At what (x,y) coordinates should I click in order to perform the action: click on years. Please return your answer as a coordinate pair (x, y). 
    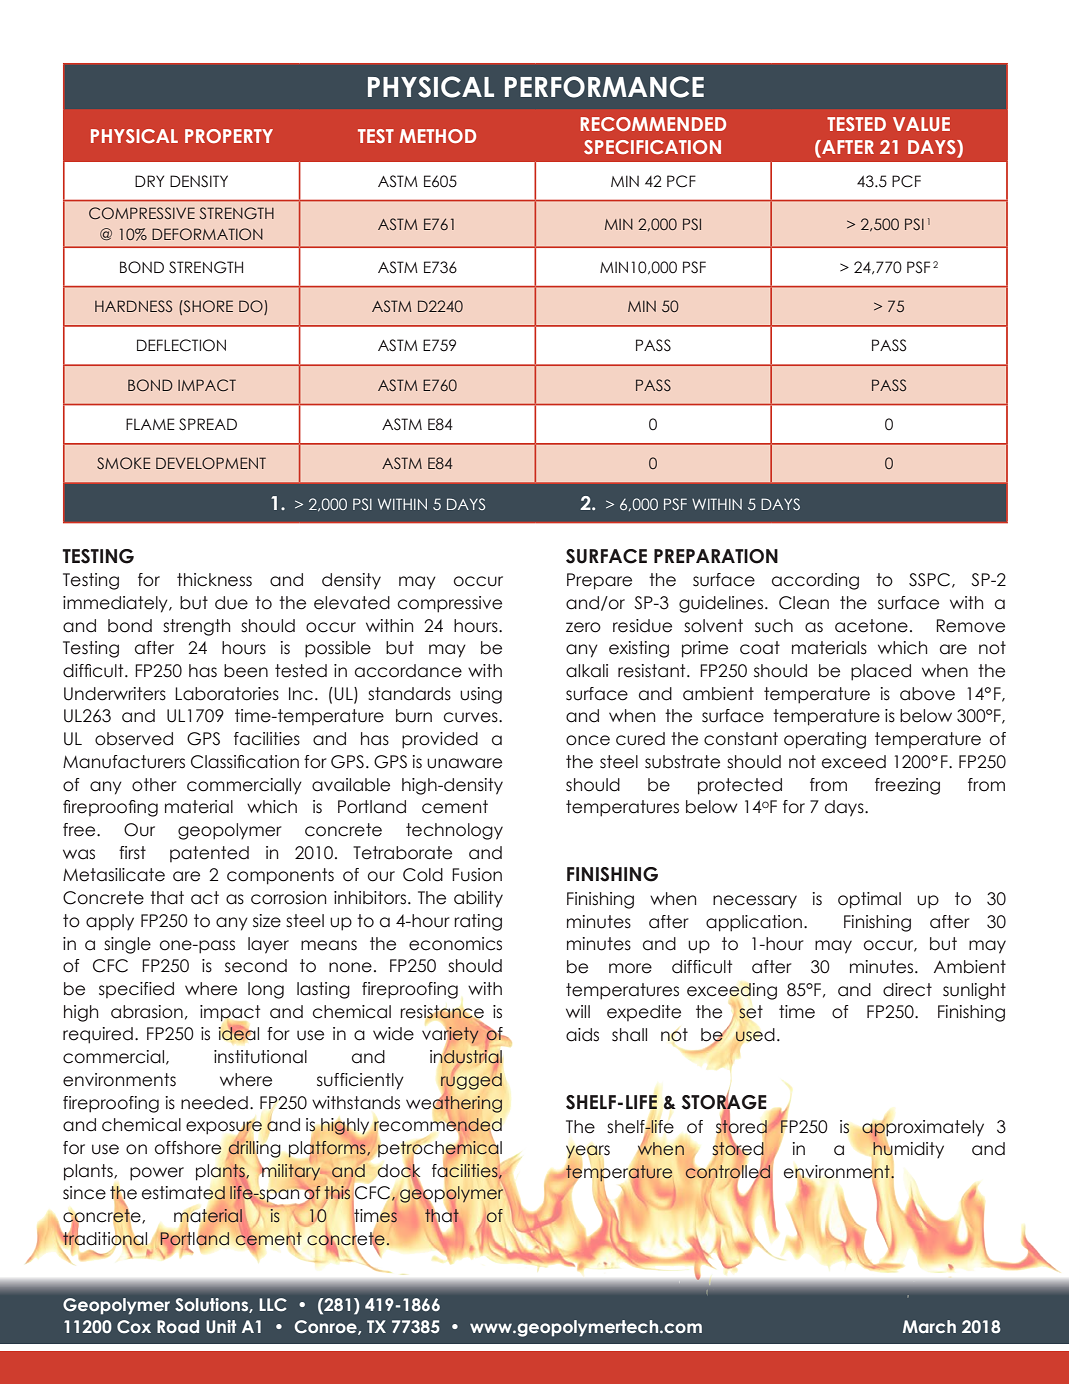
    Looking at the image, I should click on (588, 1153).
